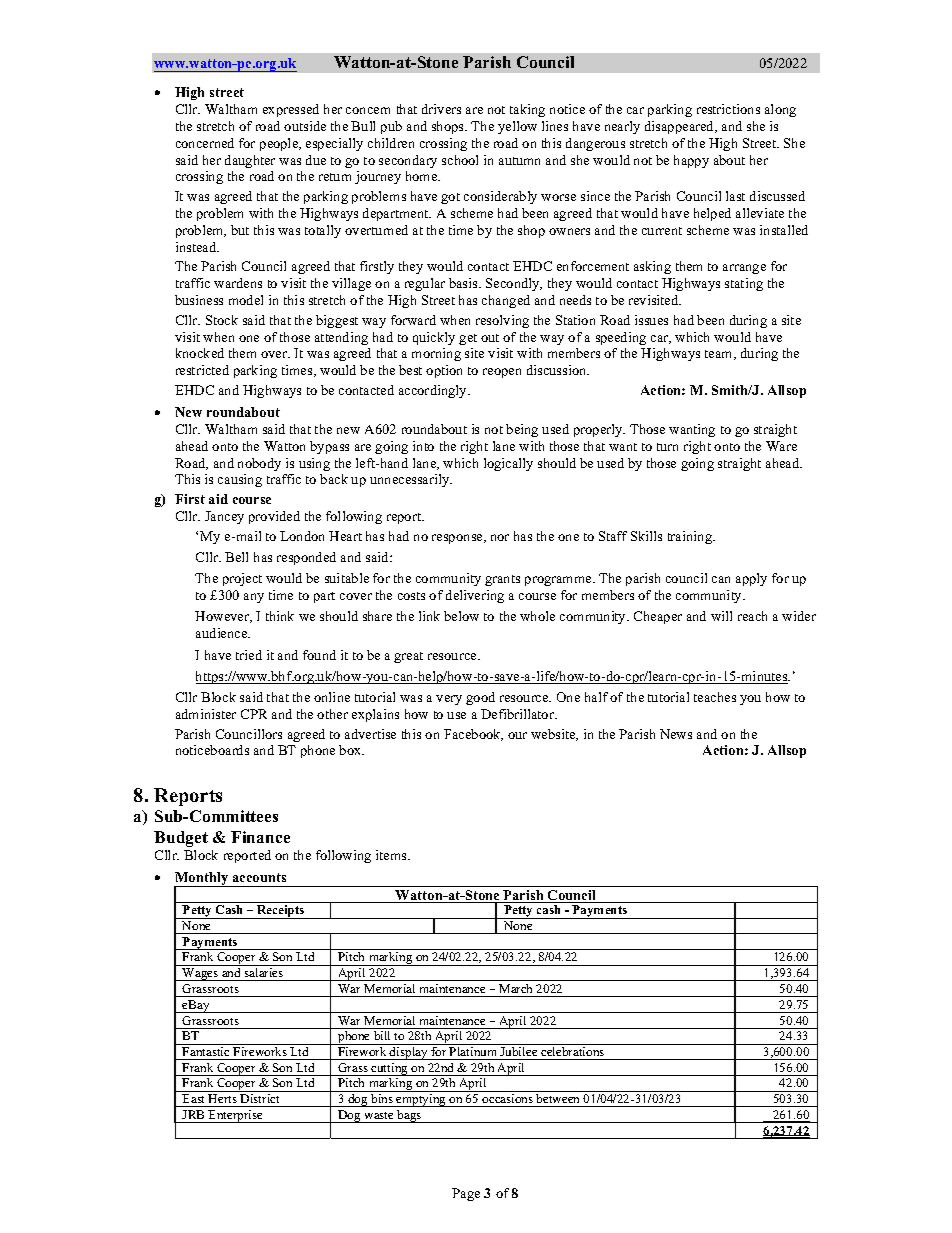 The height and width of the image is (1233, 952). I want to click on Enterprise, so click(236, 1116).
